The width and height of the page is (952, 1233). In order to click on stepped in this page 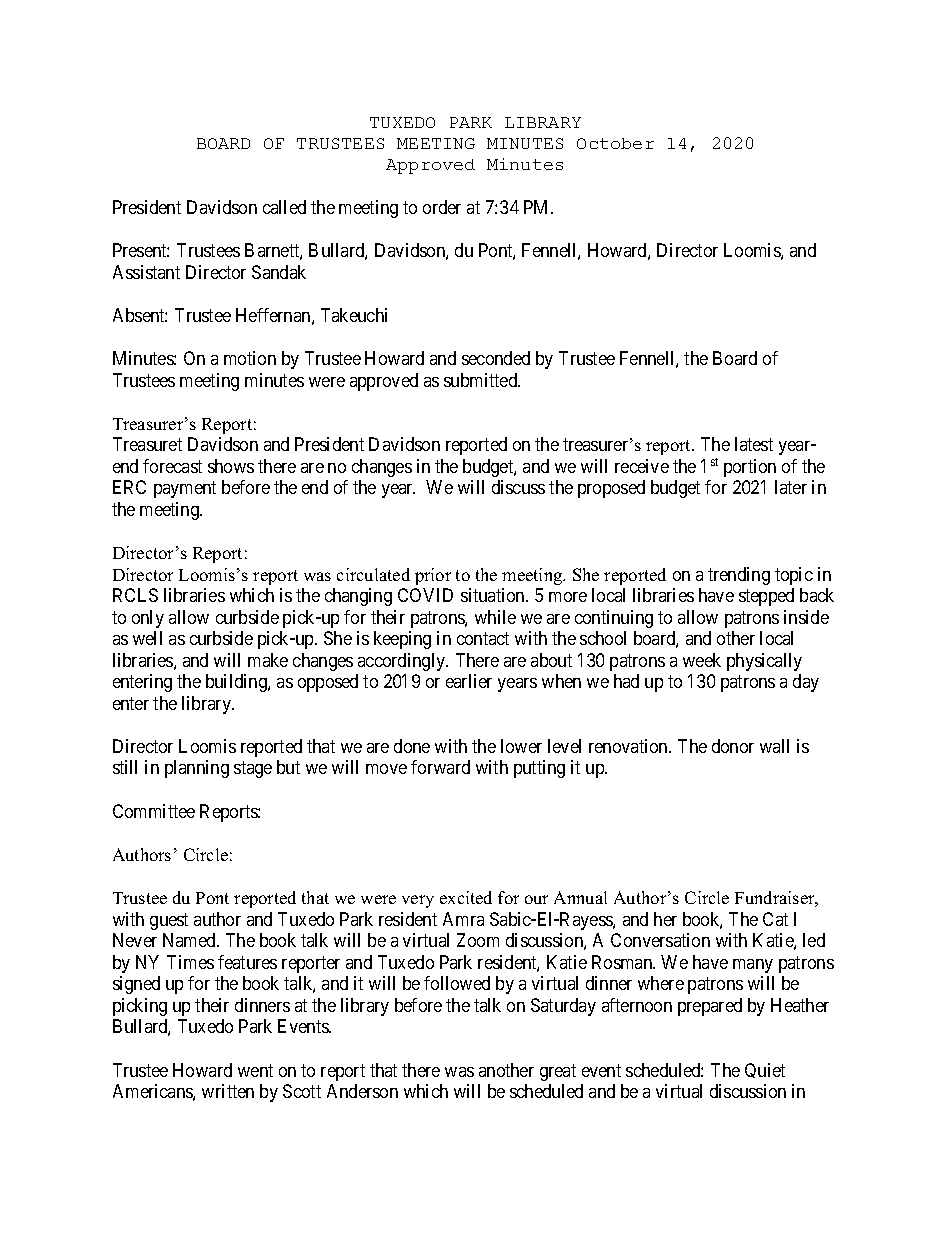, I will do `click(766, 597)`.
